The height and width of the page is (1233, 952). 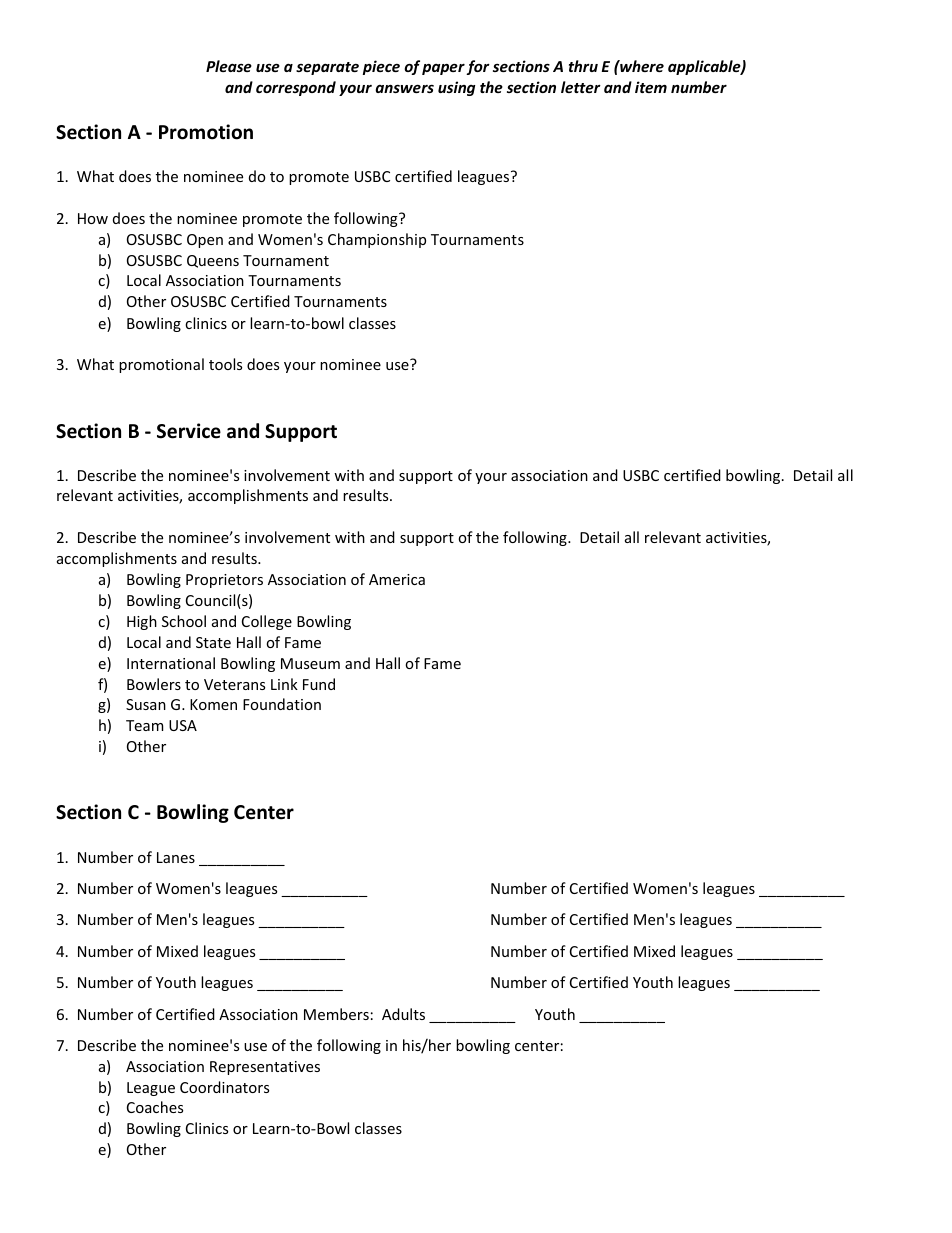 I want to click on Members, so click(x=336, y=1014).
